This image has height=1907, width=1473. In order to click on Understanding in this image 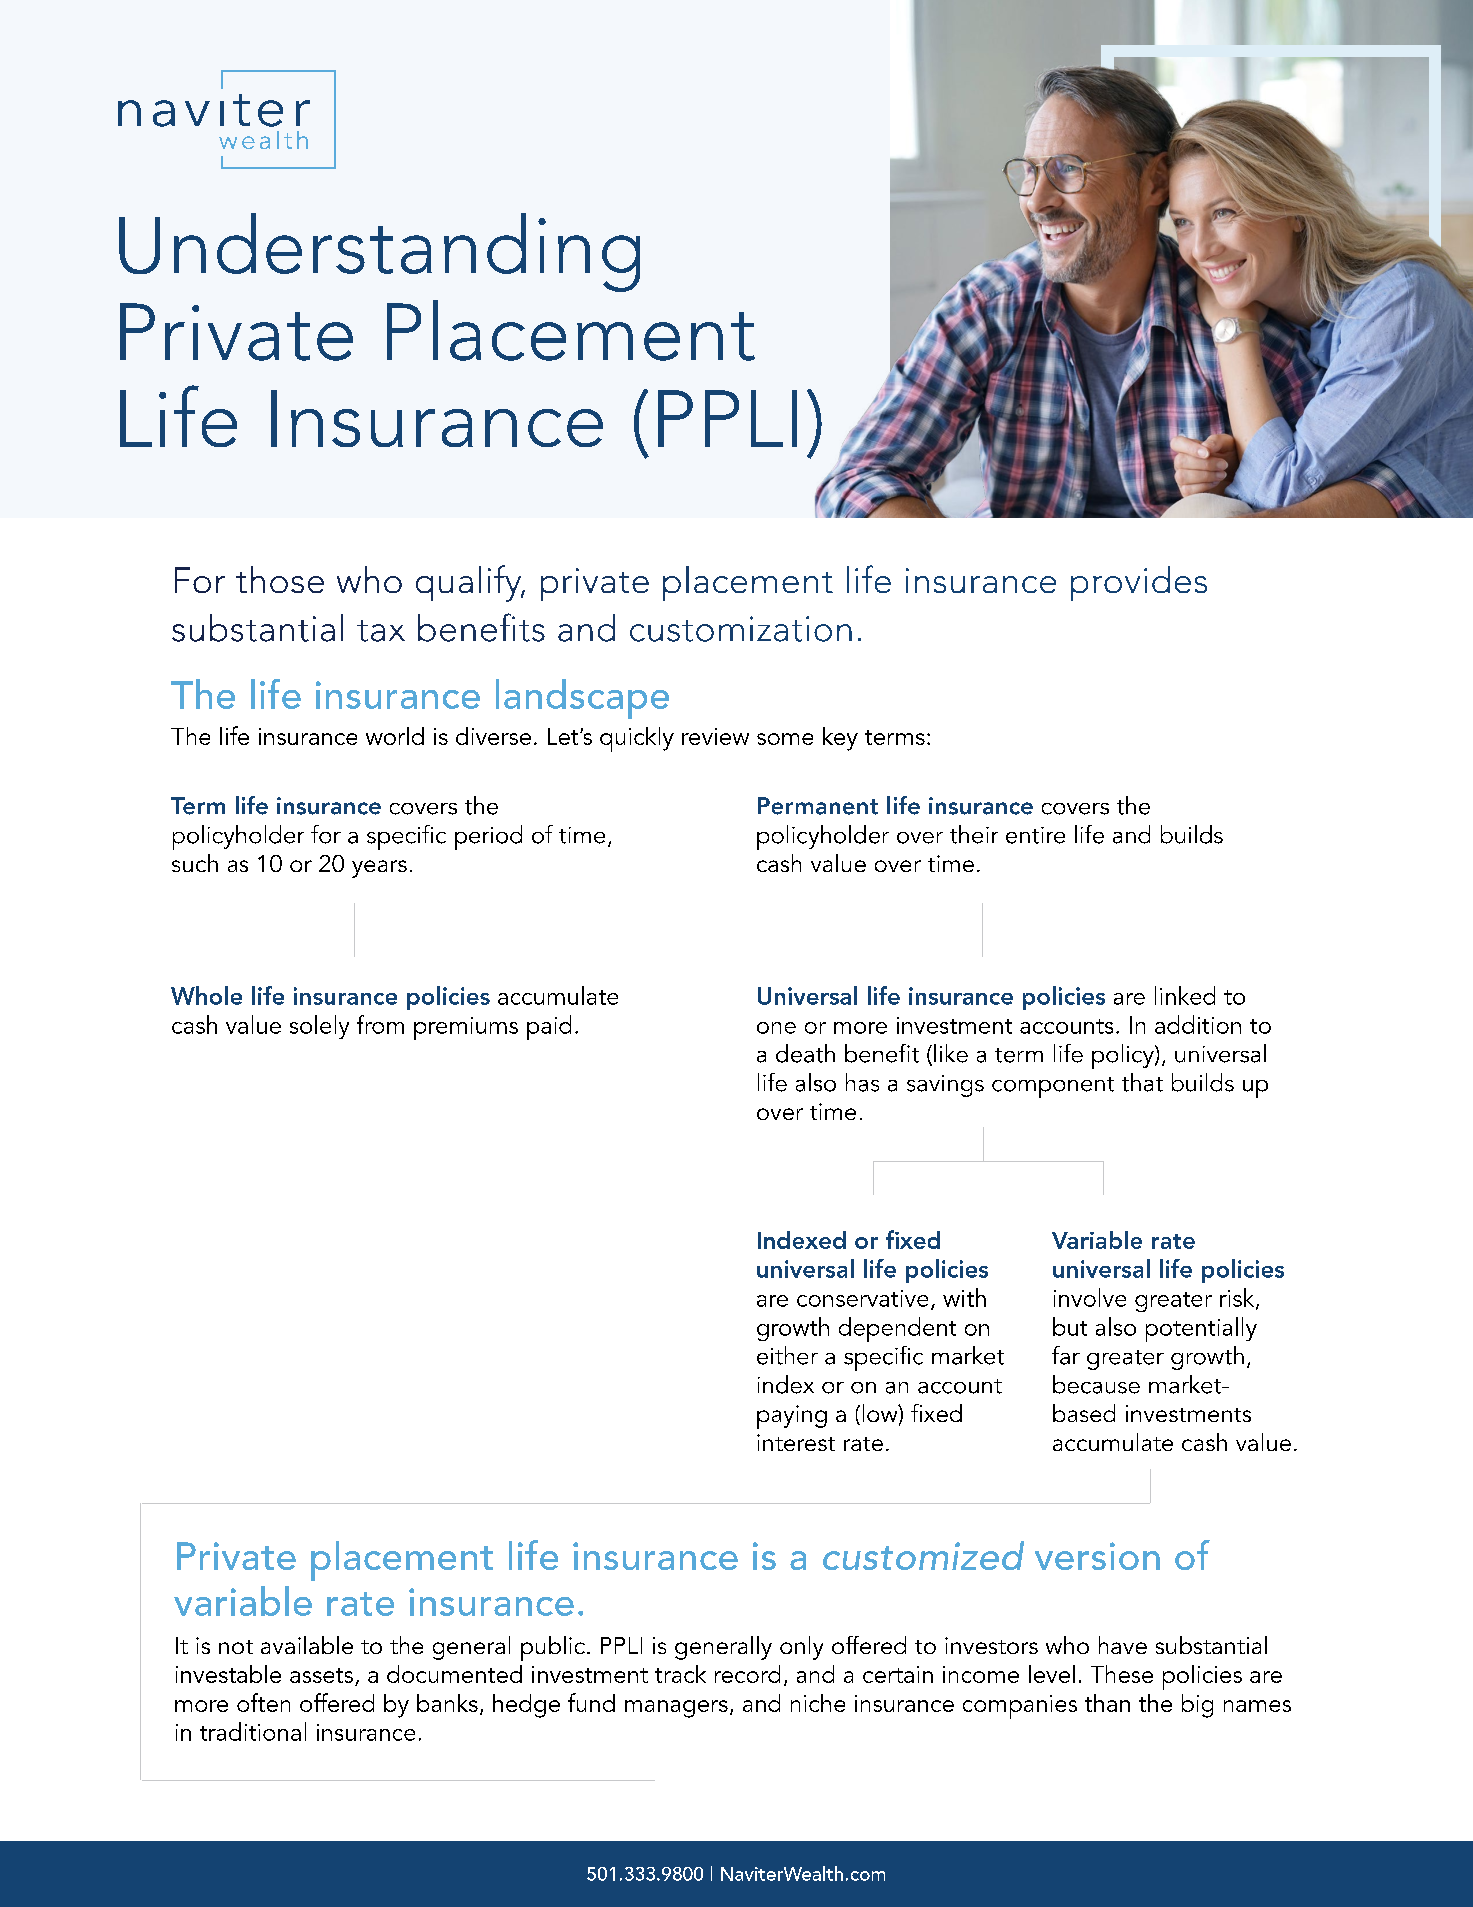, I will do `click(379, 252)`.
